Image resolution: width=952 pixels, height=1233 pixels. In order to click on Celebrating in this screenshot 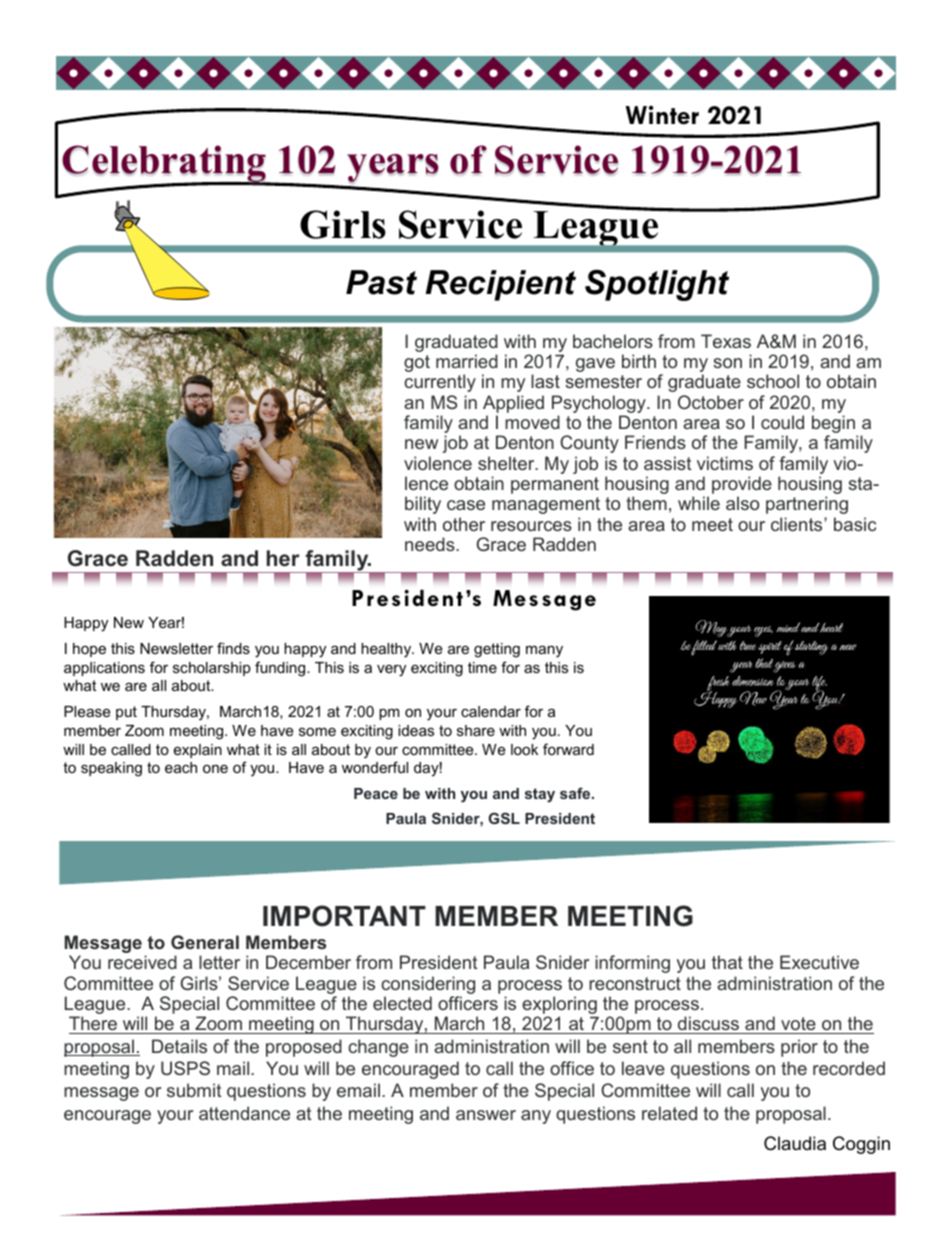, I will do `click(165, 165)`.
